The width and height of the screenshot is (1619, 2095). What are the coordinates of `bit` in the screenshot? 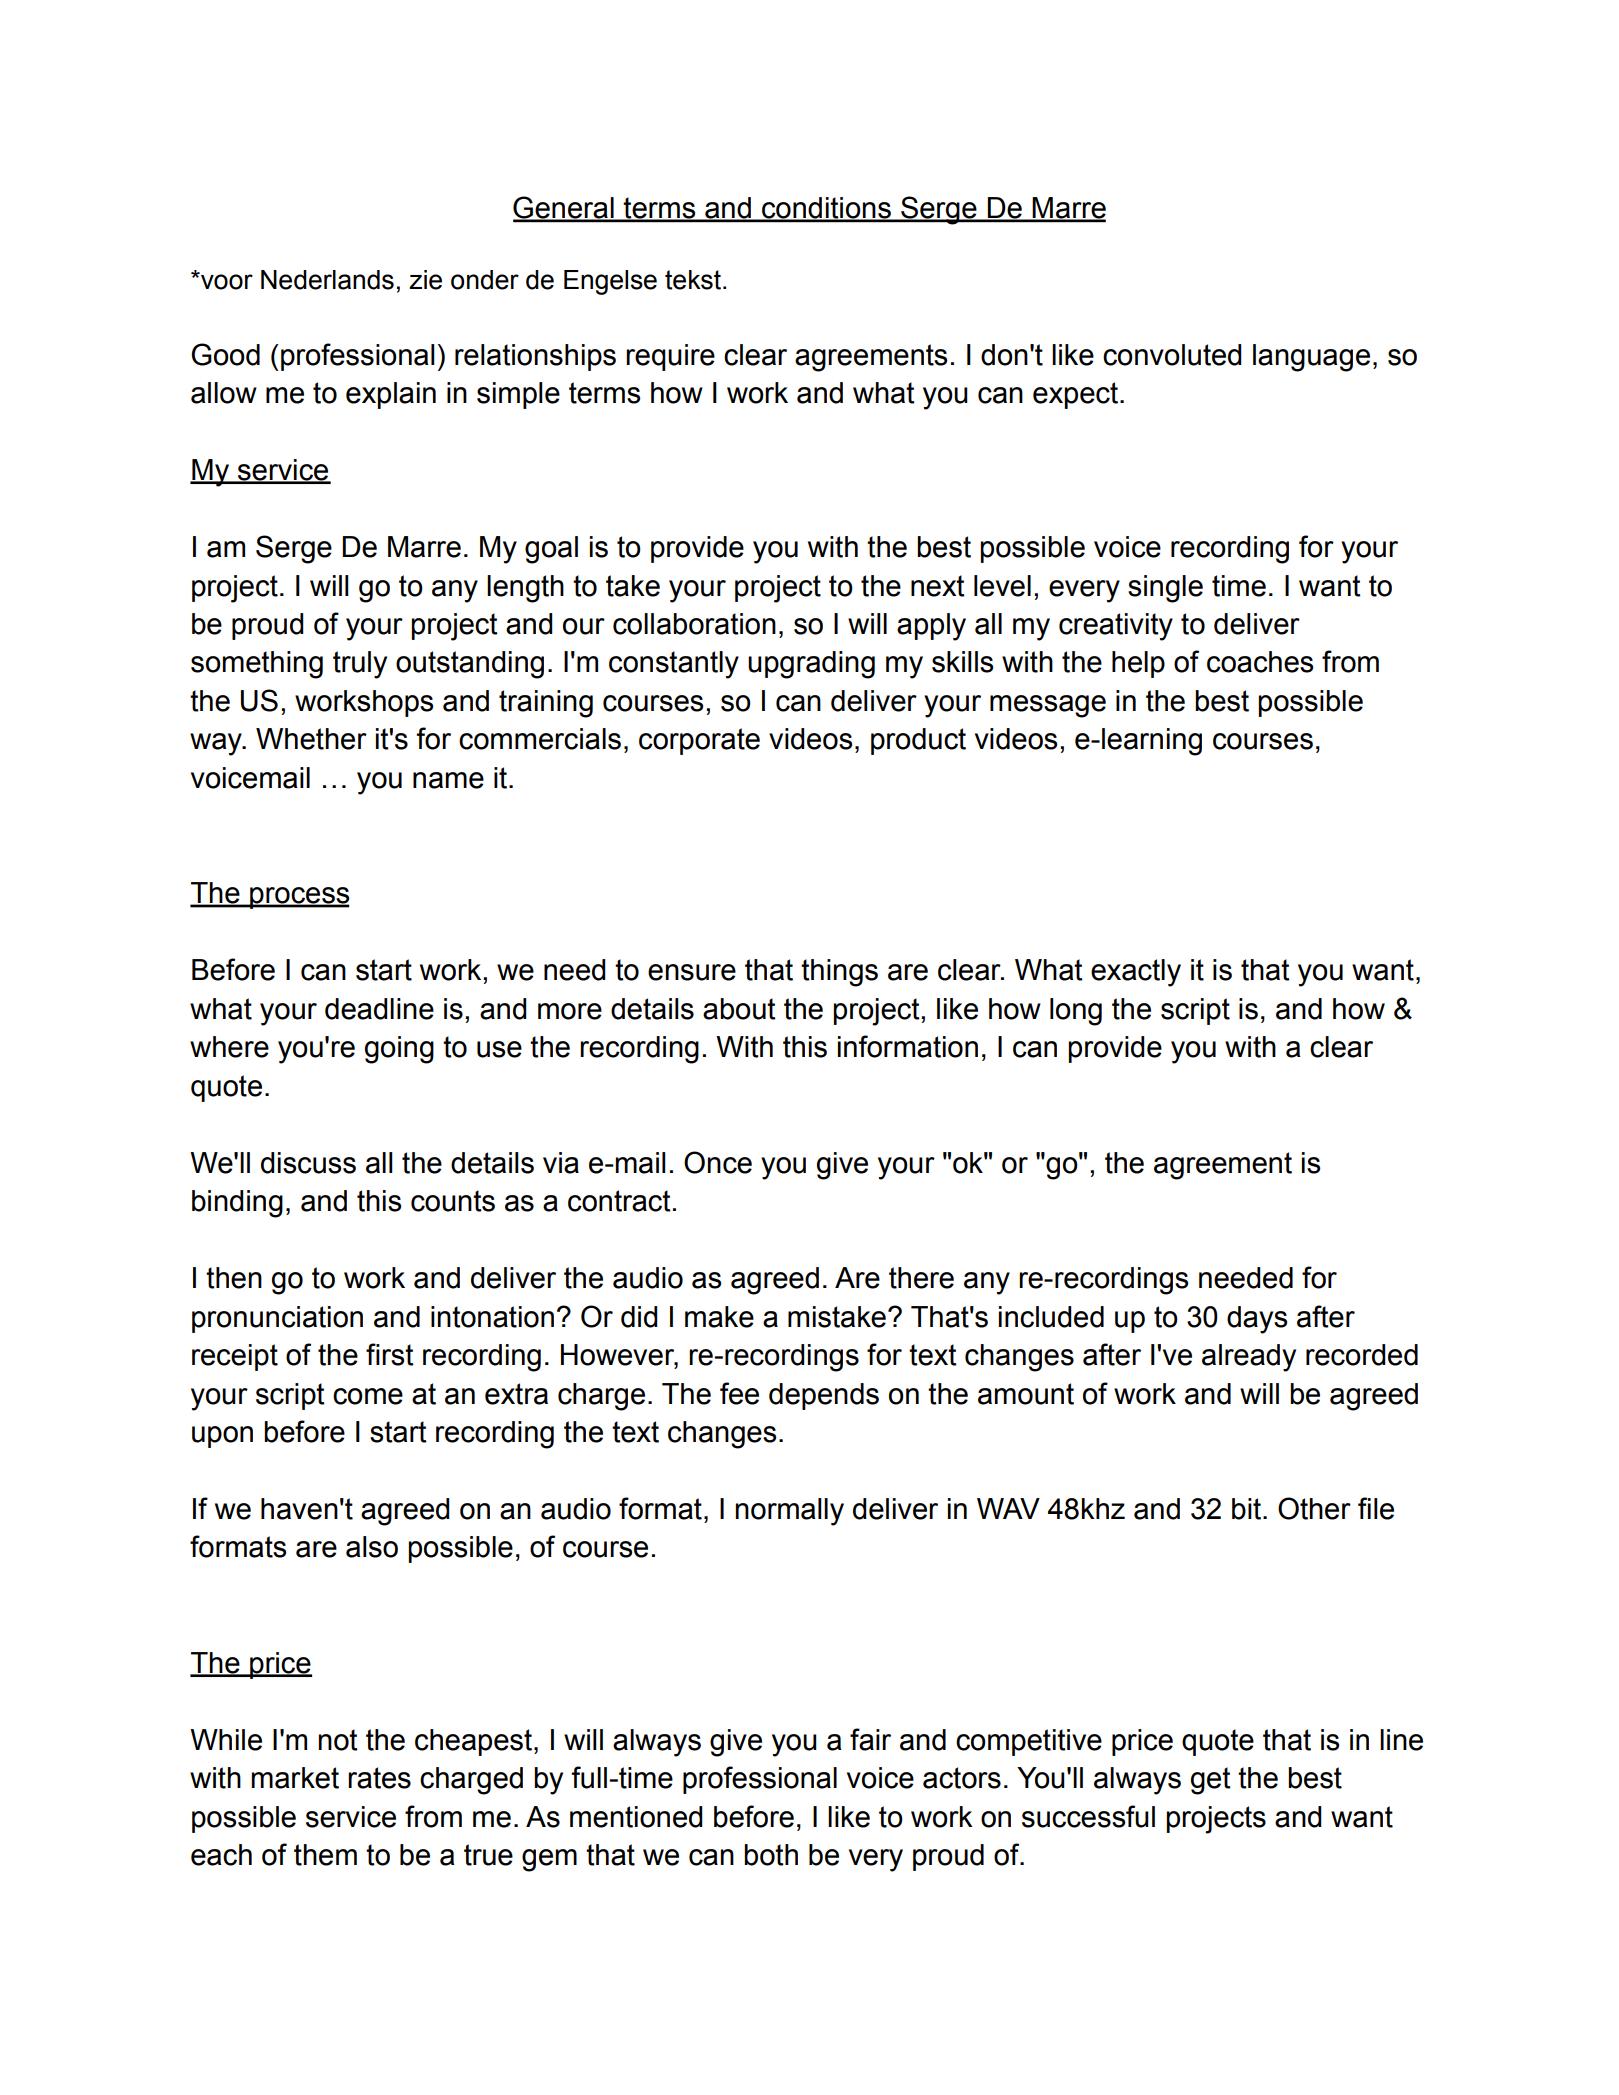 It's located at (1246, 1509).
